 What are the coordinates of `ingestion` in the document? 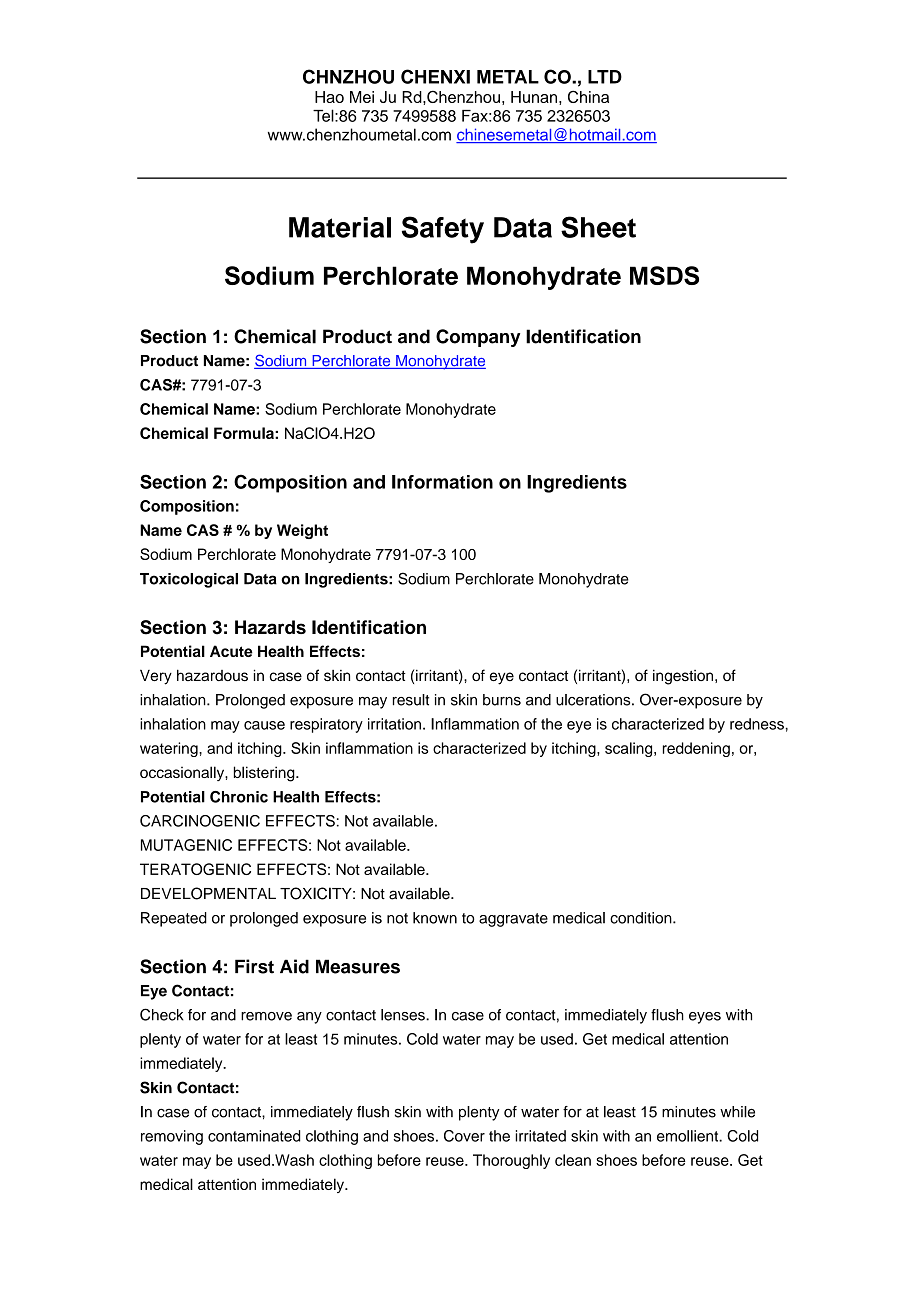 It's located at (684, 677).
